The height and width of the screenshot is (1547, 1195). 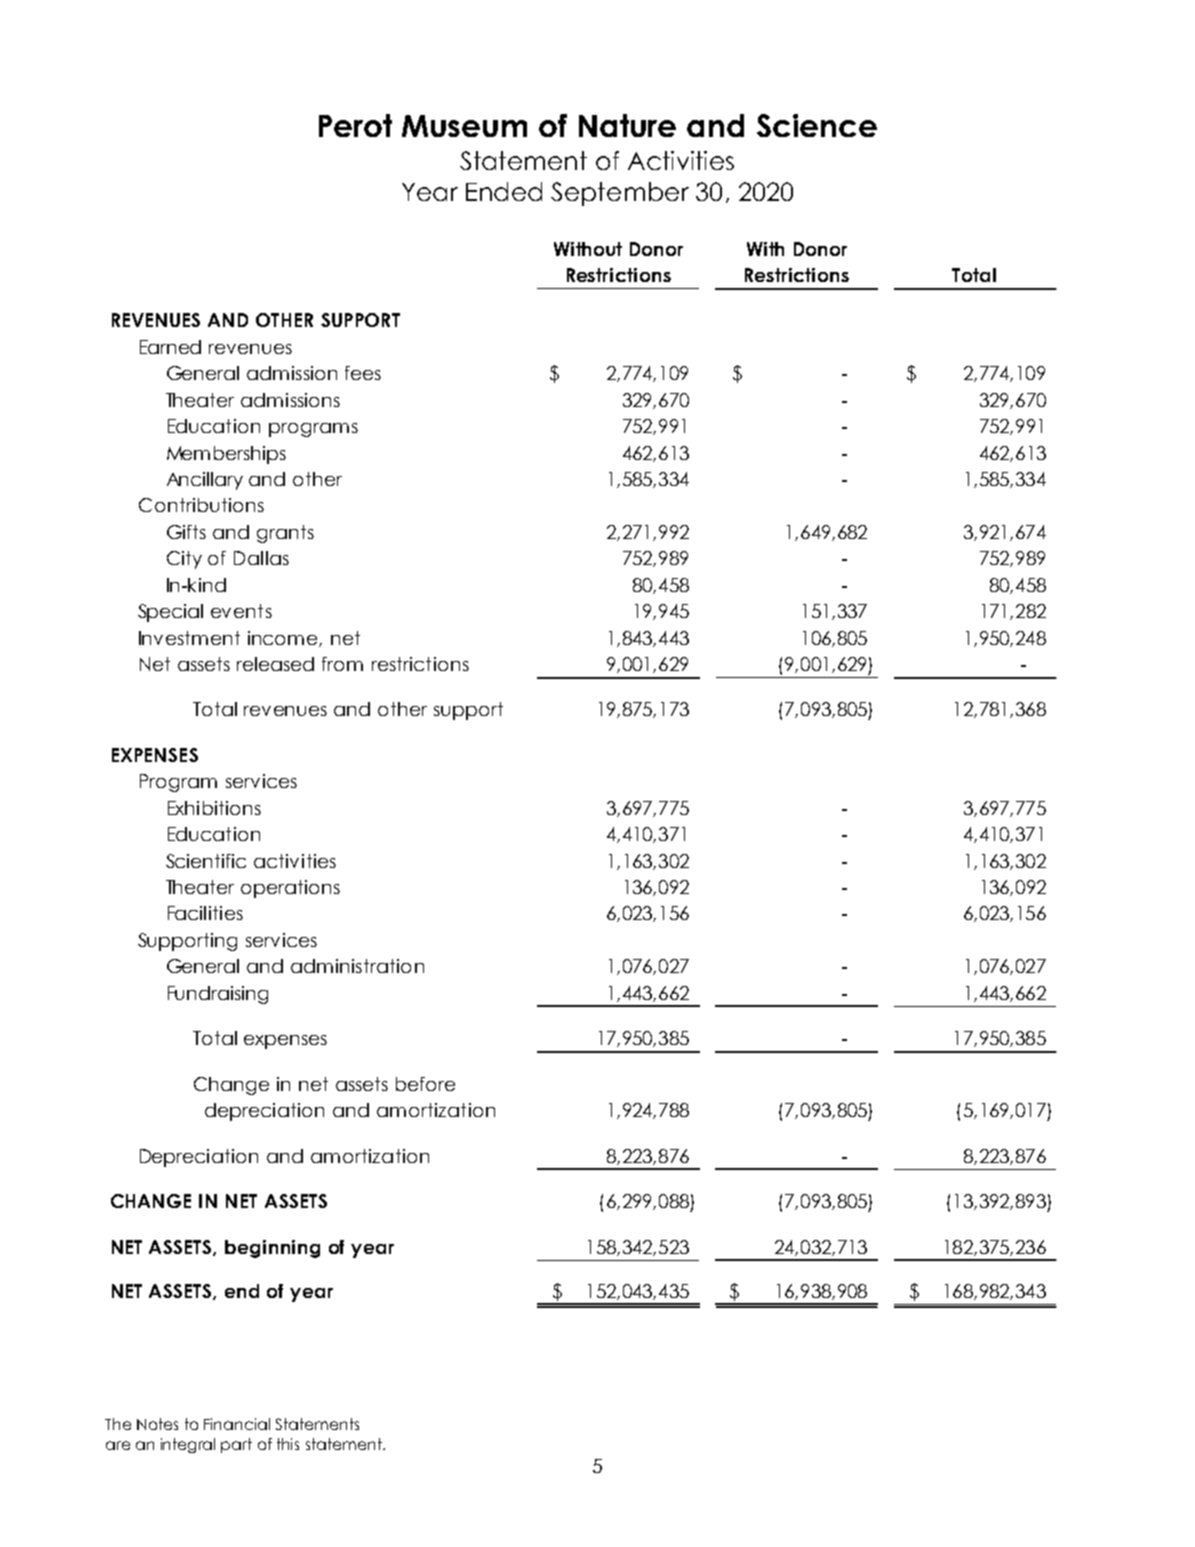 I want to click on Fundraising, so click(x=218, y=995).
